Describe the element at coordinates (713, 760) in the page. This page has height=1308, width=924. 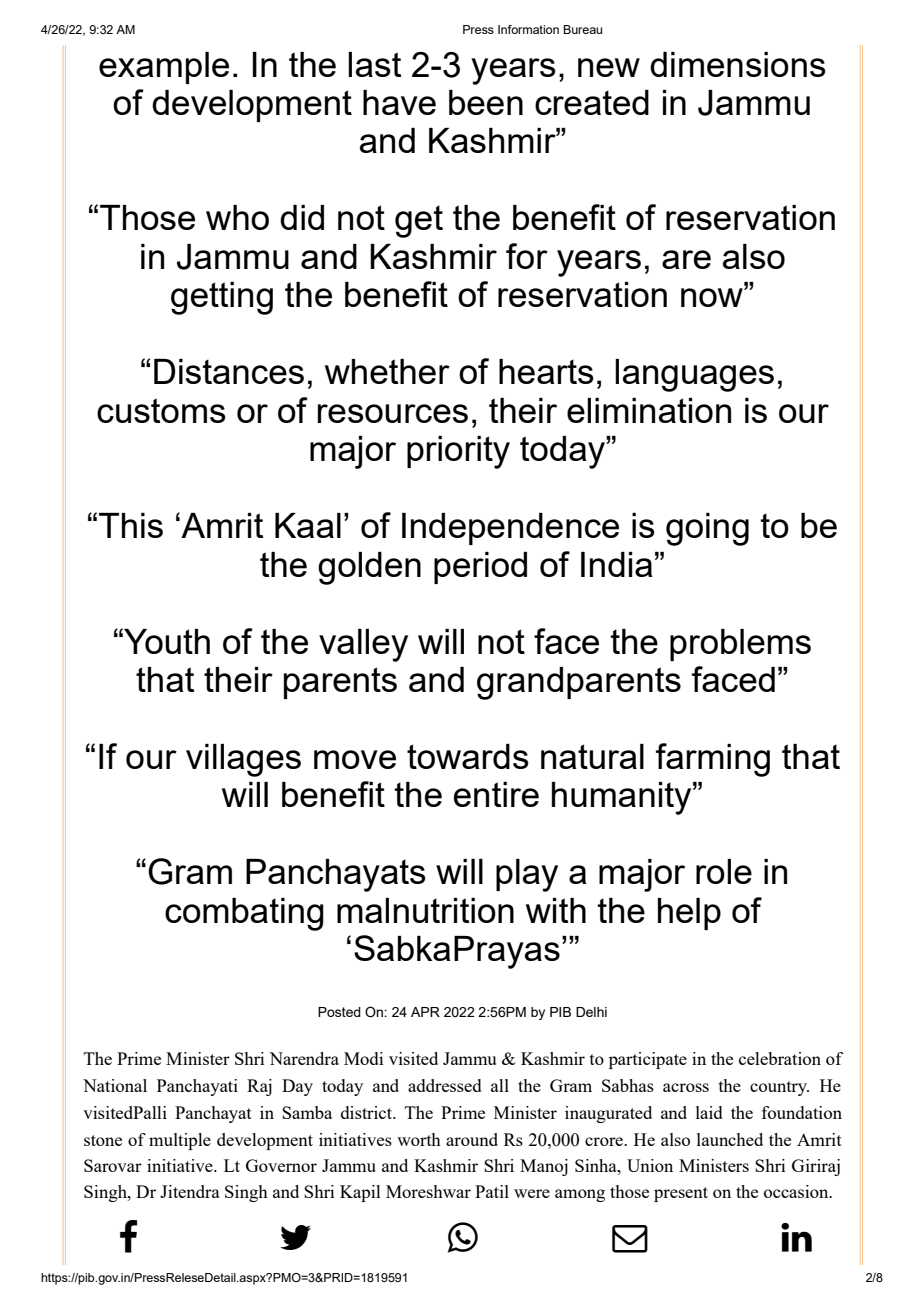
I see `farming` at that location.
